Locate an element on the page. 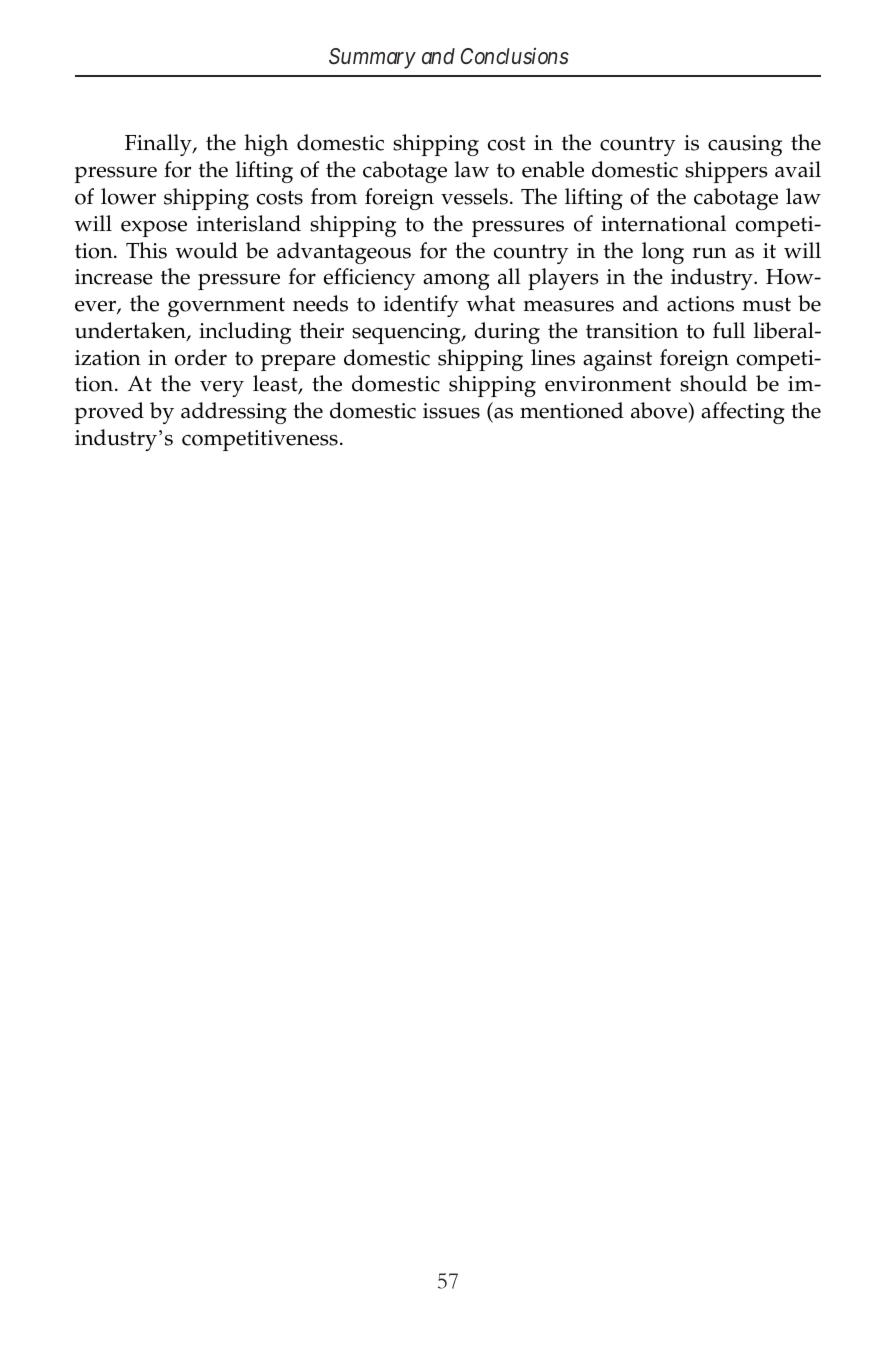 This document has width=896, height=1345. Conclusions is located at coordinates (515, 56).
